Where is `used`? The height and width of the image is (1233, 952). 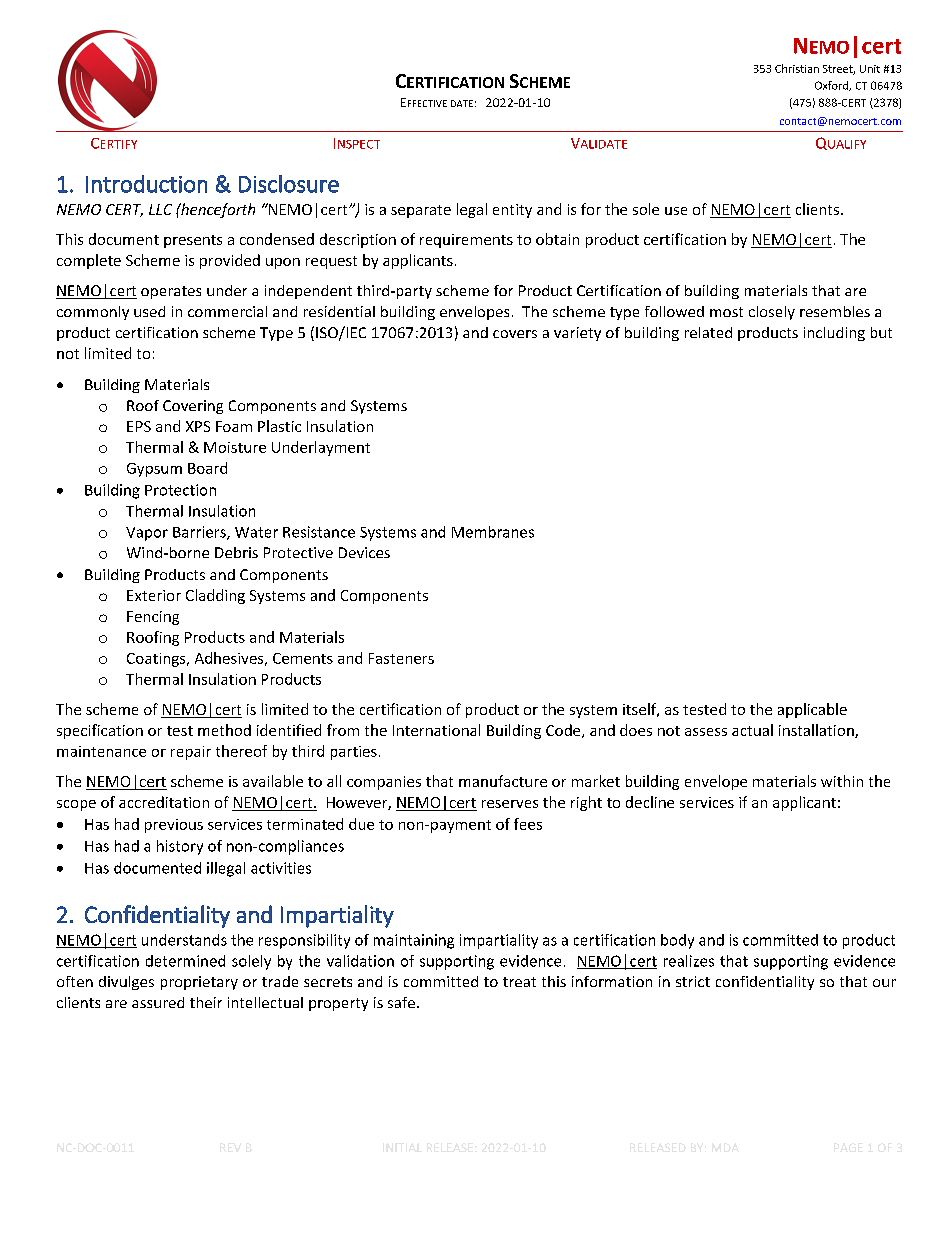 used is located at coordinates (149, 311).
